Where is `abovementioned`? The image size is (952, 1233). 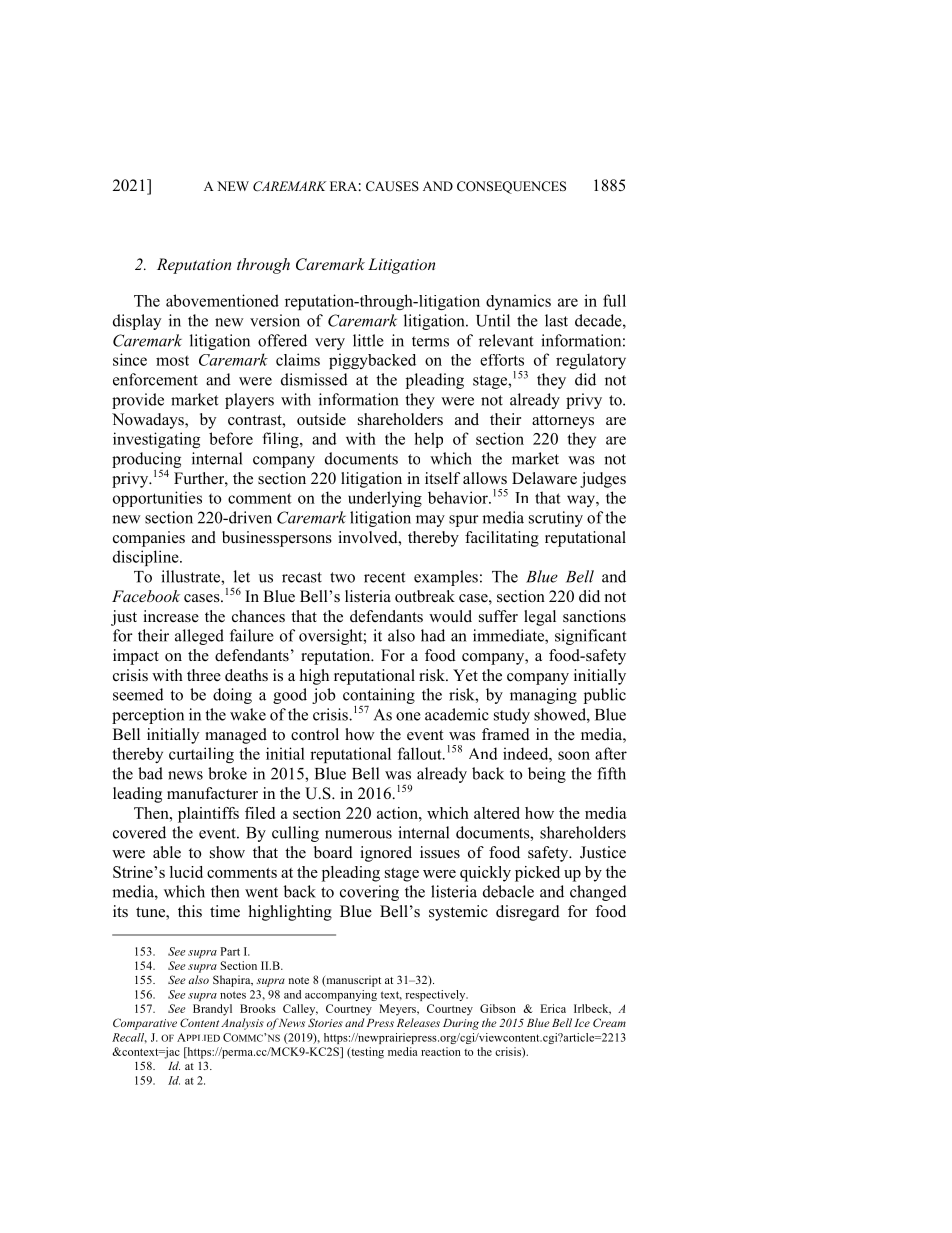
abovementioned is located at coordinates (222, 300).
